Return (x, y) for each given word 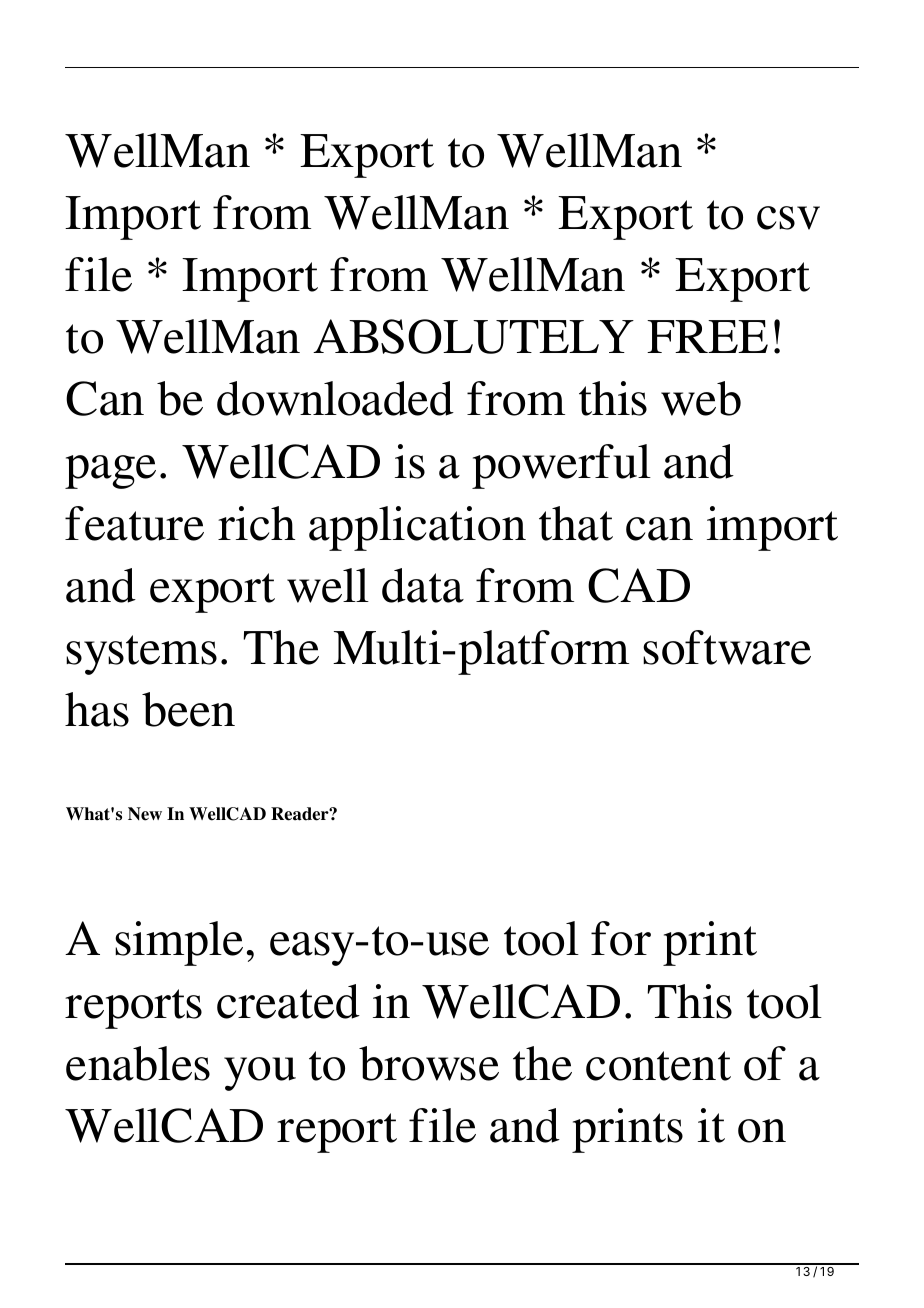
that (576, 523)
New (145, 814)
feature (134, 523)
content (658, 1066)
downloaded (335, 398)
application (417, 528)
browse (429, 1063)
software (727, 647)
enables (138, 1063)
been (188, 709)
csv (788, 218)
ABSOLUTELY (473, 336)
